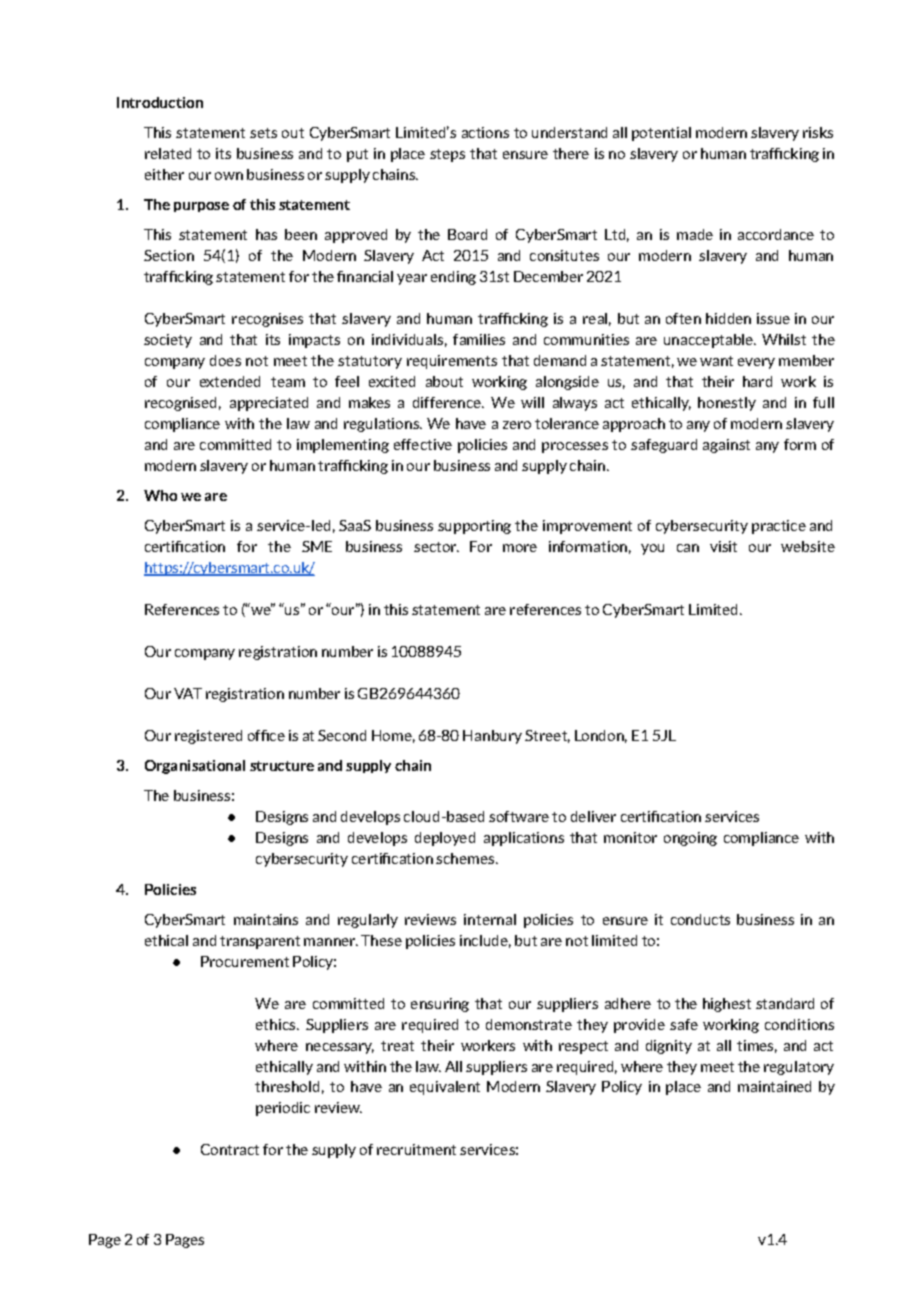  What do you see at coordinates (269, 404) in the document?
I see `appreciated` at bounding box center [269, 404].
